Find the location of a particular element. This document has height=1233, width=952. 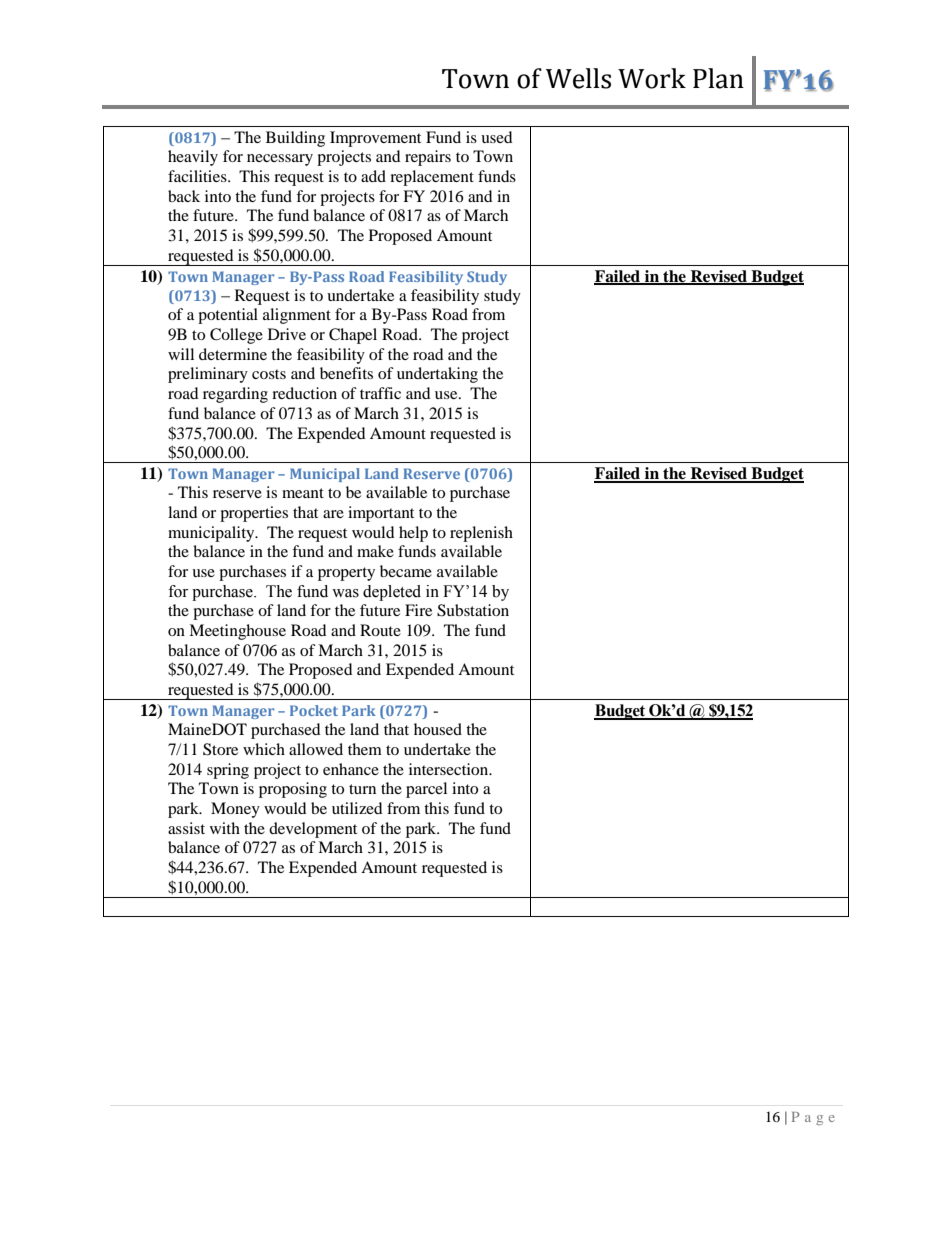

repairs is located at coordinates (428, 158).
